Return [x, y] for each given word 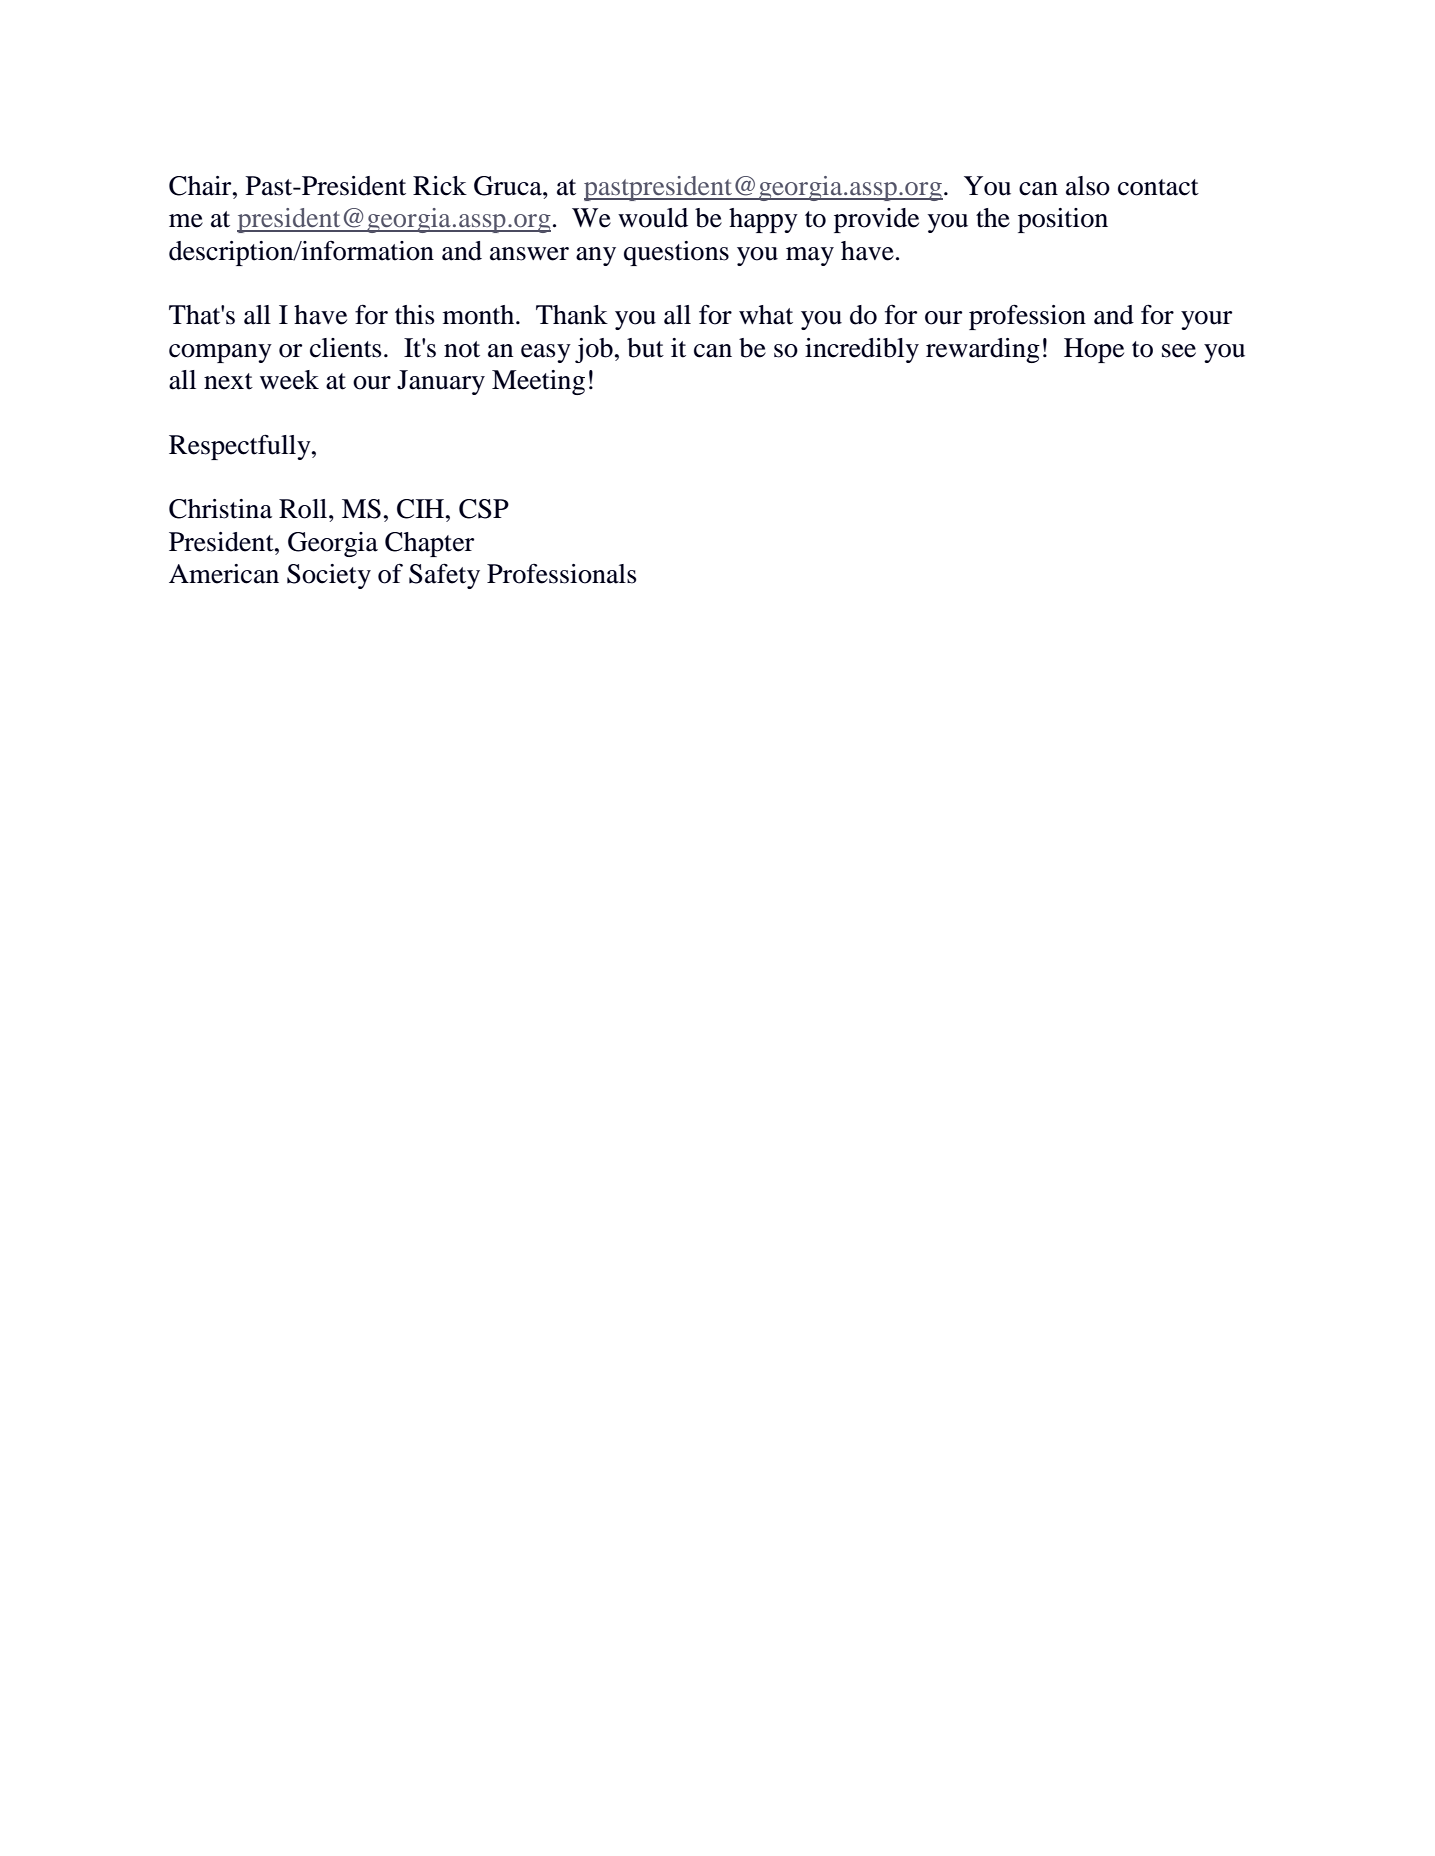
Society [329, 576]
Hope [1094, 350]
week [289, 380]
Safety [444, 576]
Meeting [538, 382]
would [653, 218]
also [1088, 186]
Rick [440, 186]
